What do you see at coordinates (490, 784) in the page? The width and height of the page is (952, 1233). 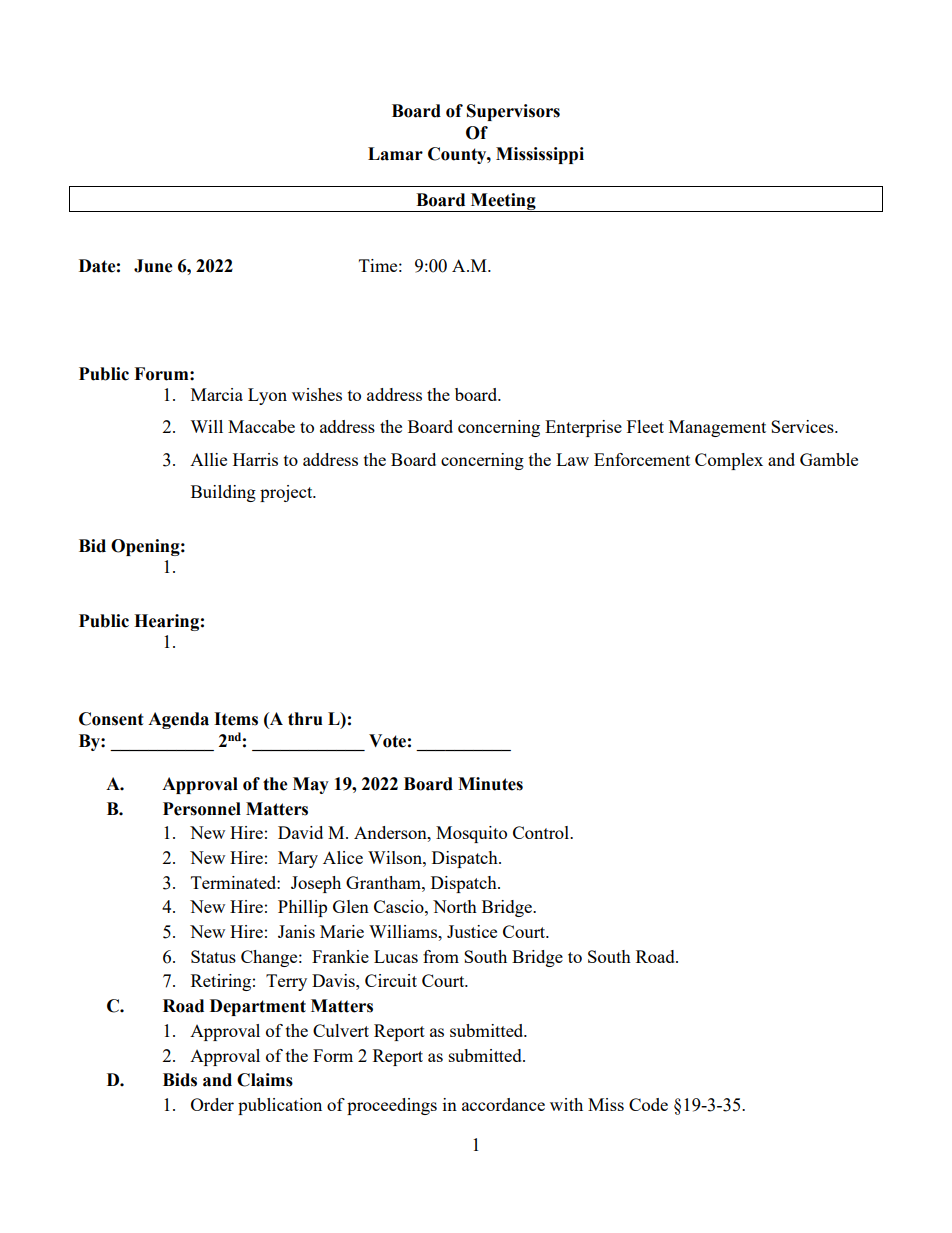 I see `Minutes` at bounding box center [490, 784].
